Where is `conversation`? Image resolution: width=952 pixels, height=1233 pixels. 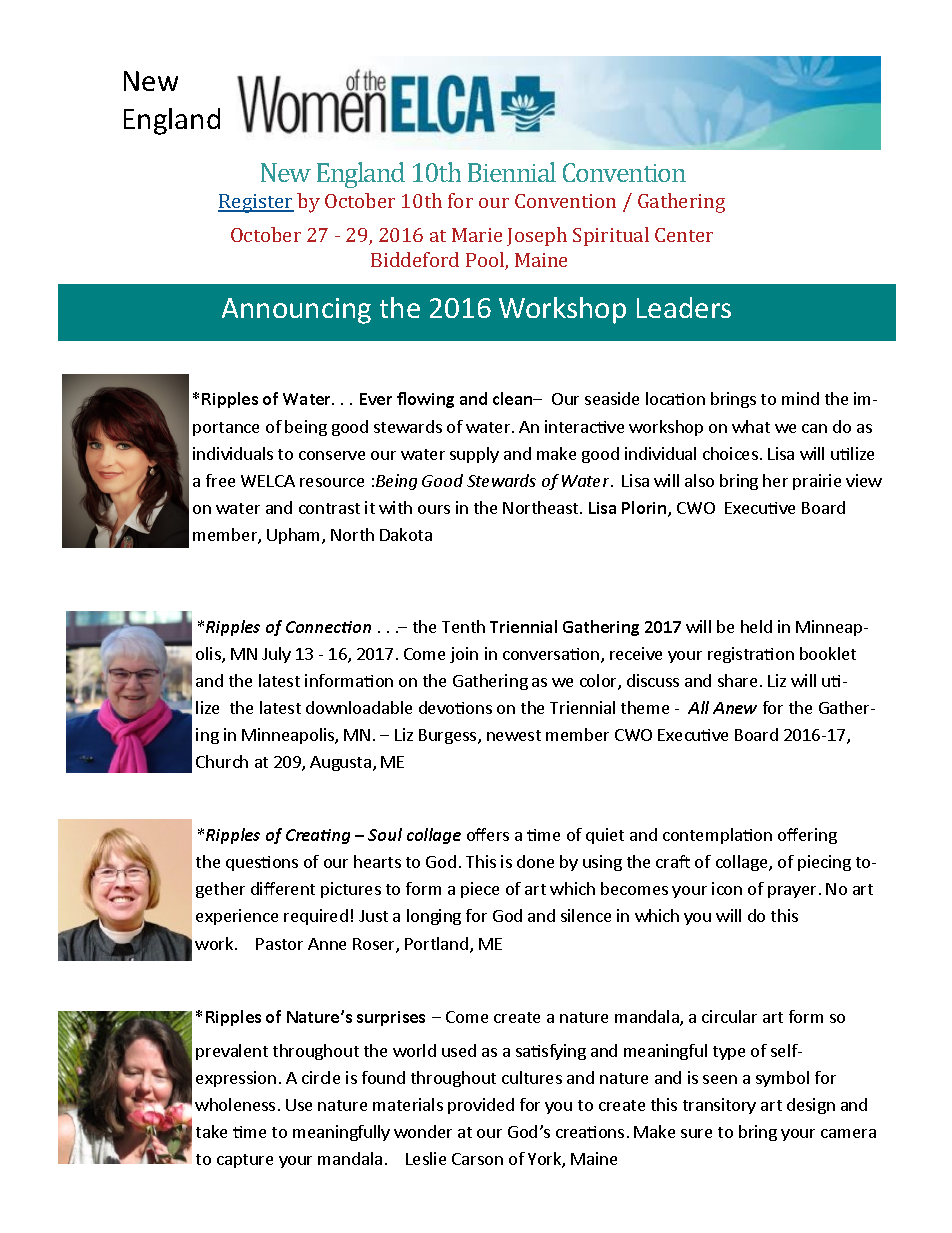 conversation is located at coordinates (551, 654).
